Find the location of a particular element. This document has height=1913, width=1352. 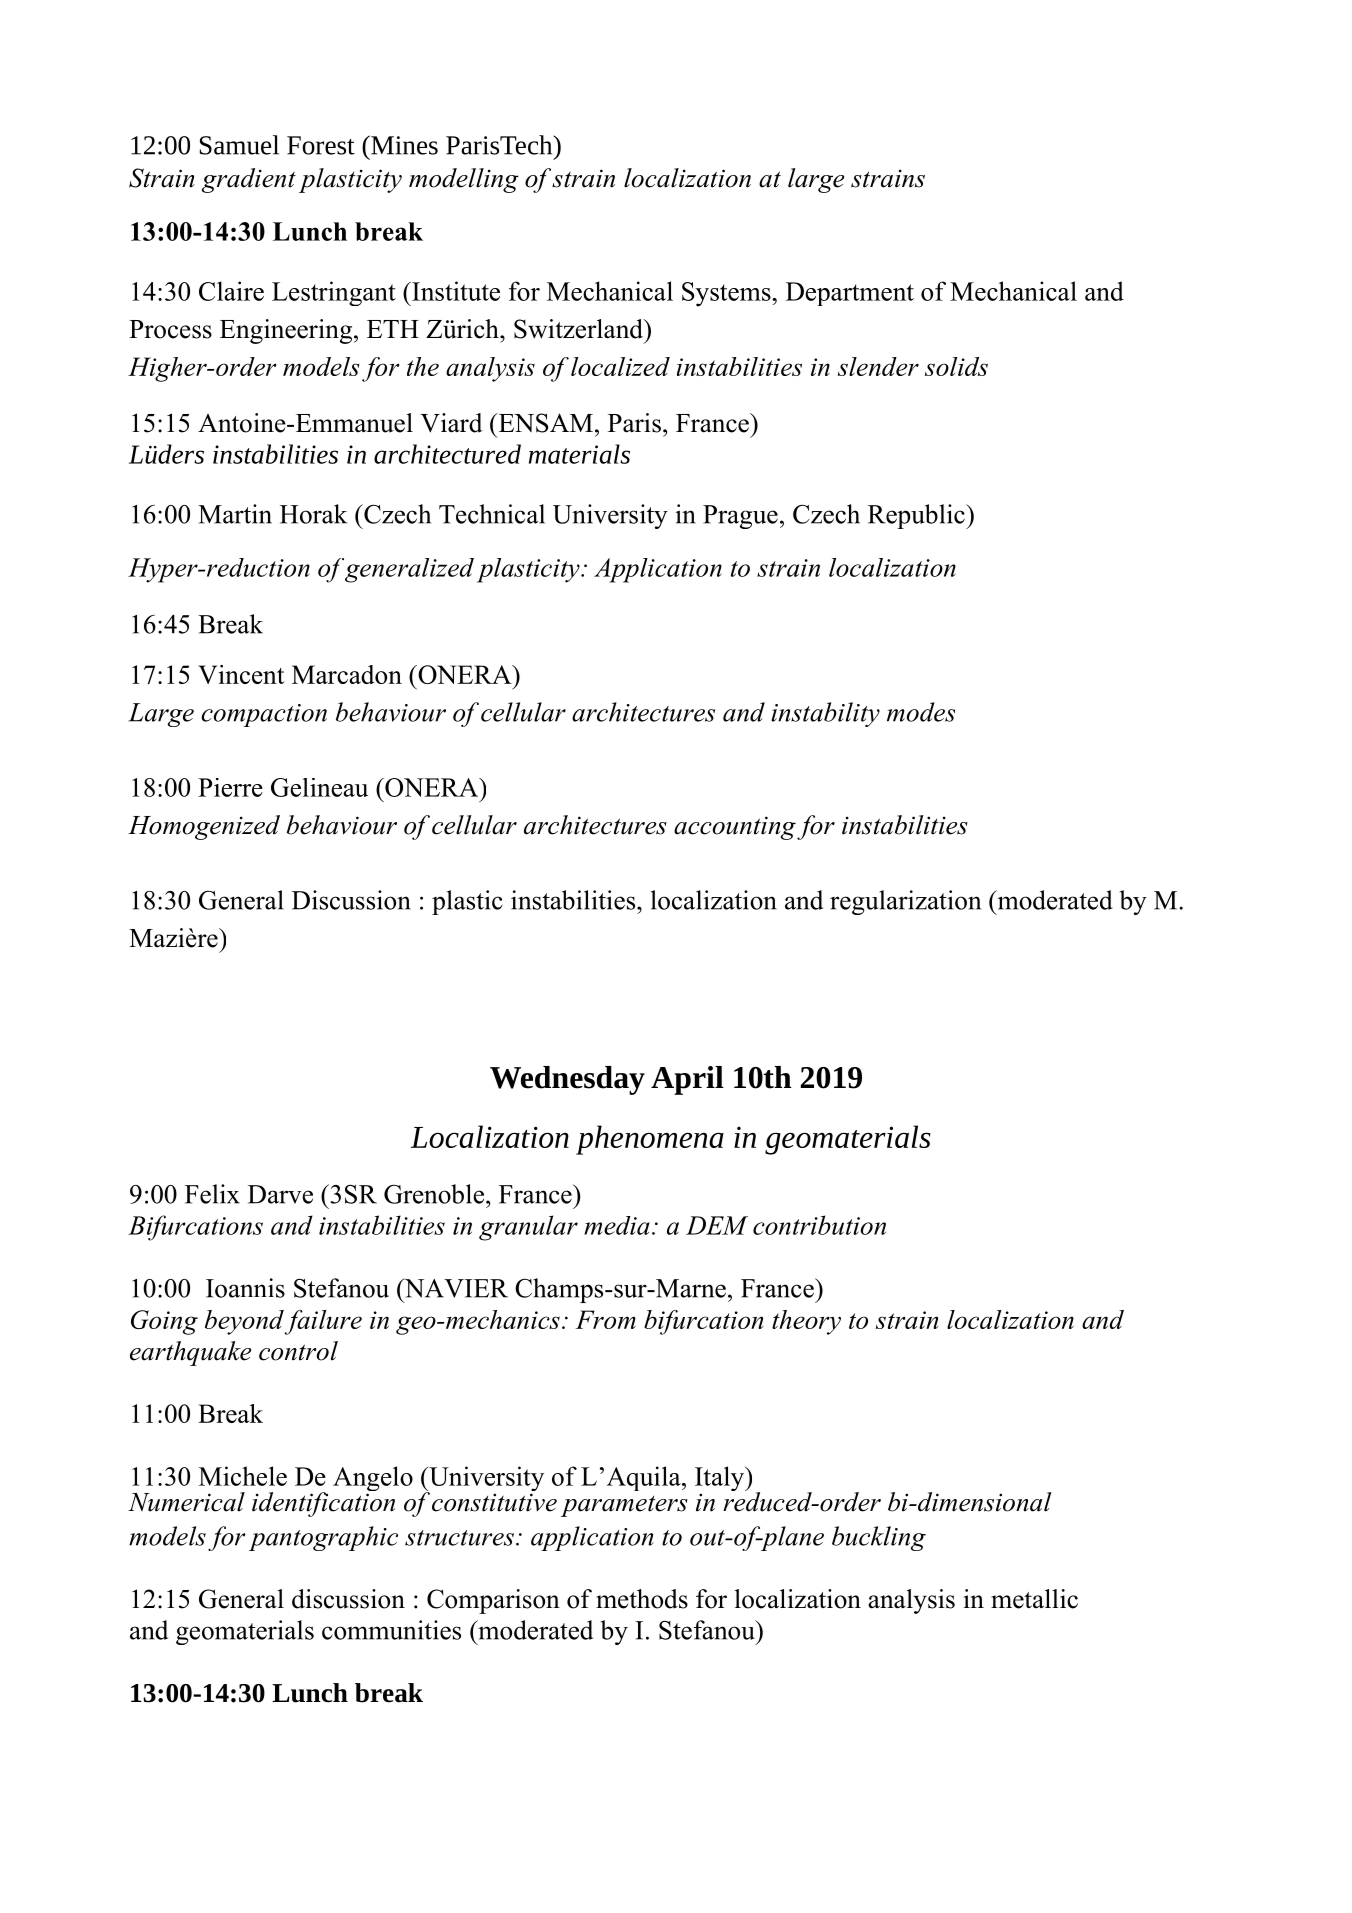

modelling is located at coordinates (464, 180).
